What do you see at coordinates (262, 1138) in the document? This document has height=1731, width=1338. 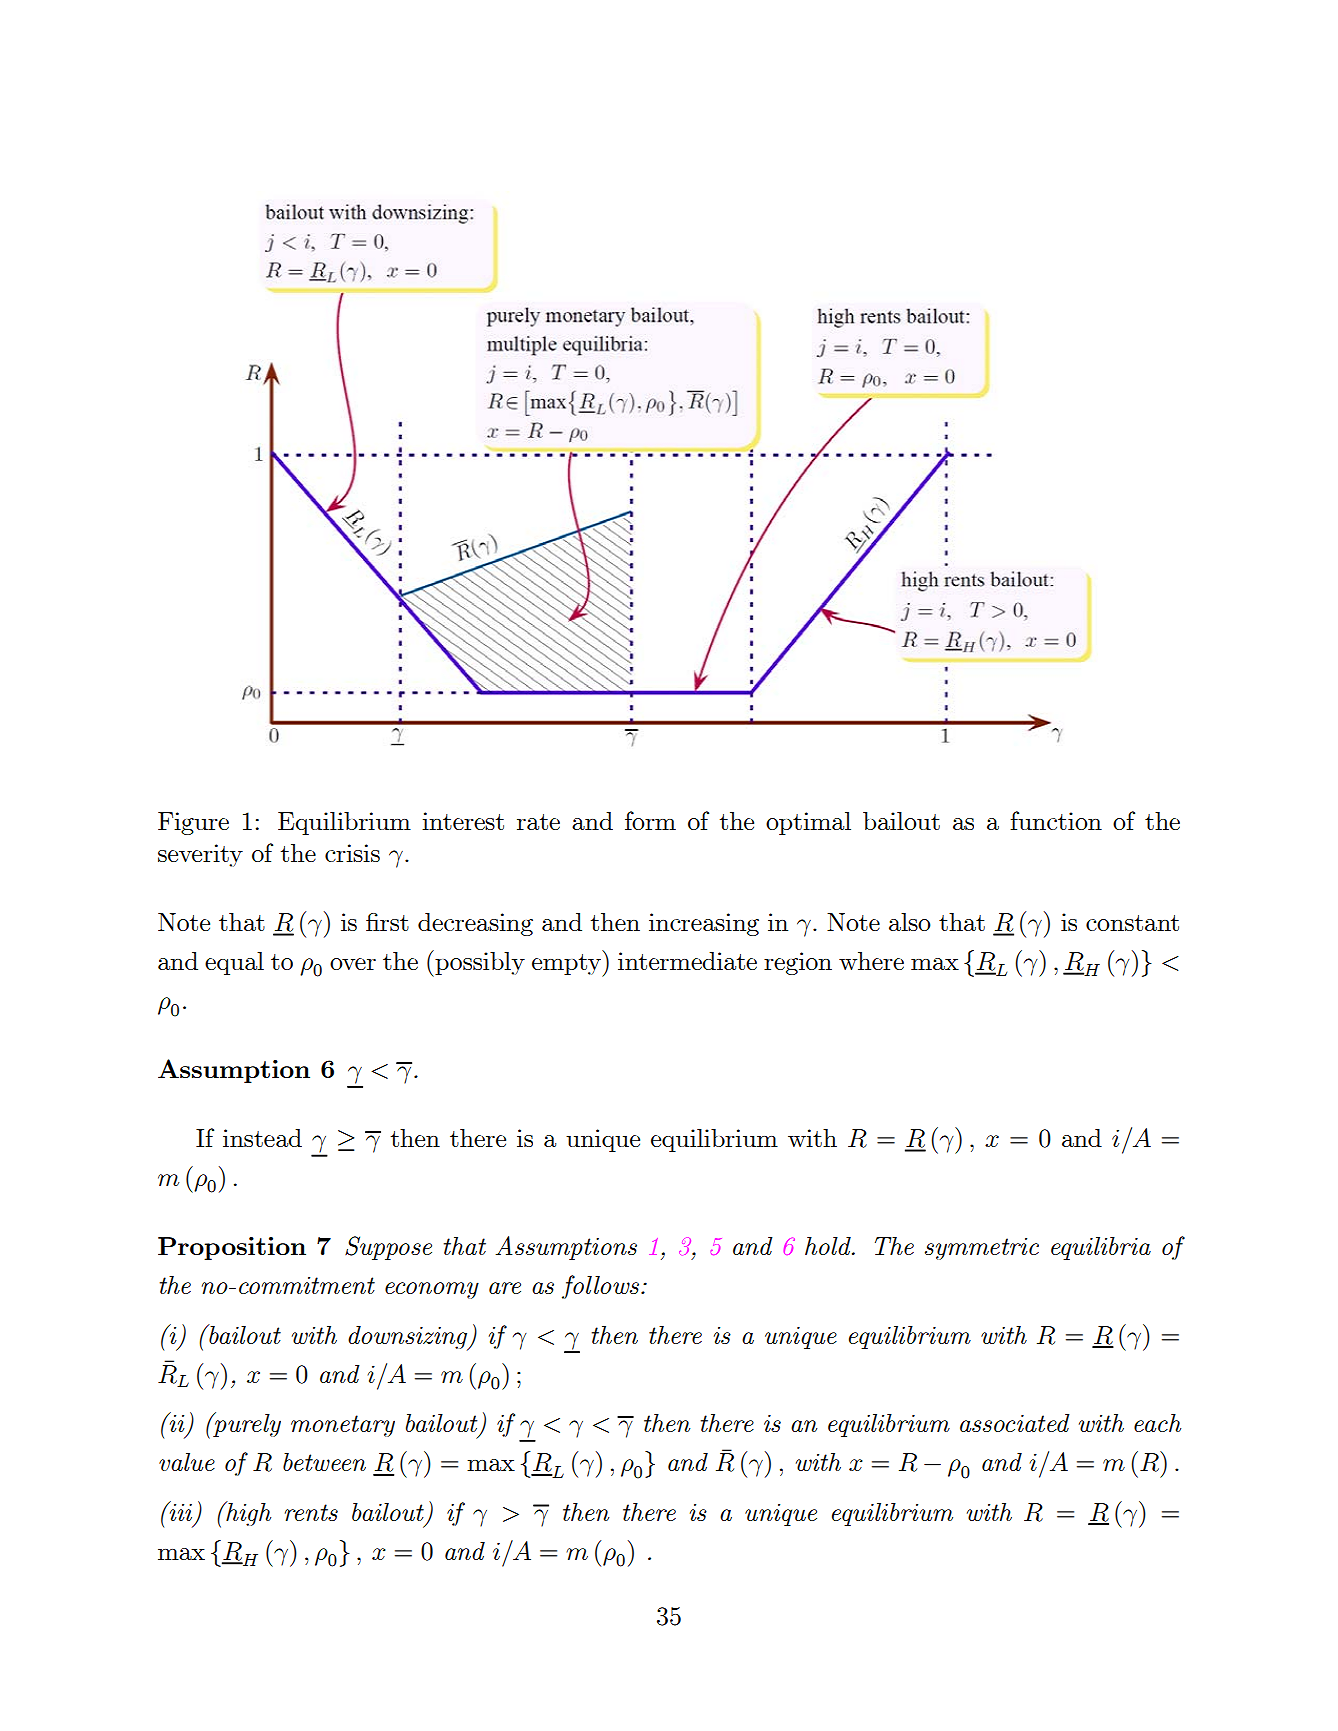 I see `instead` at bounding box center [262, 1138].
